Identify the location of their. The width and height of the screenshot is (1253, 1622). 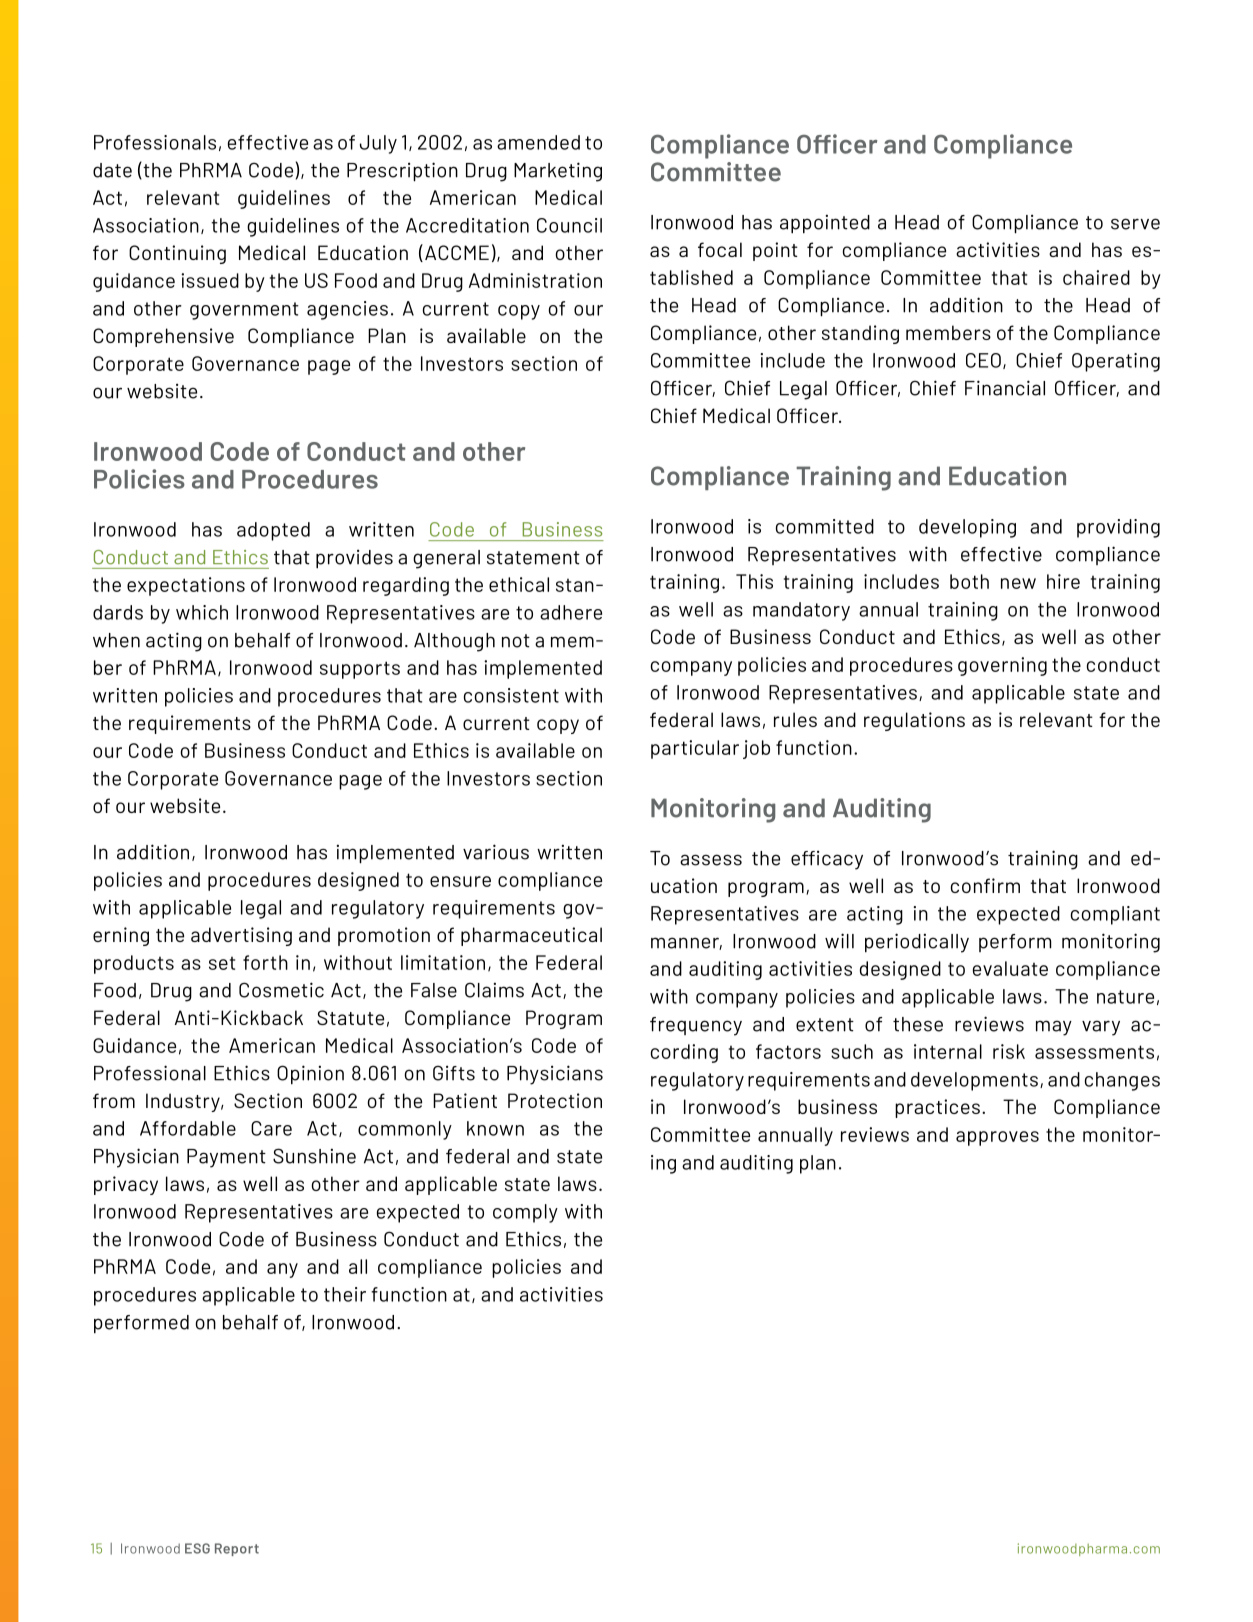
(345, 1294).
